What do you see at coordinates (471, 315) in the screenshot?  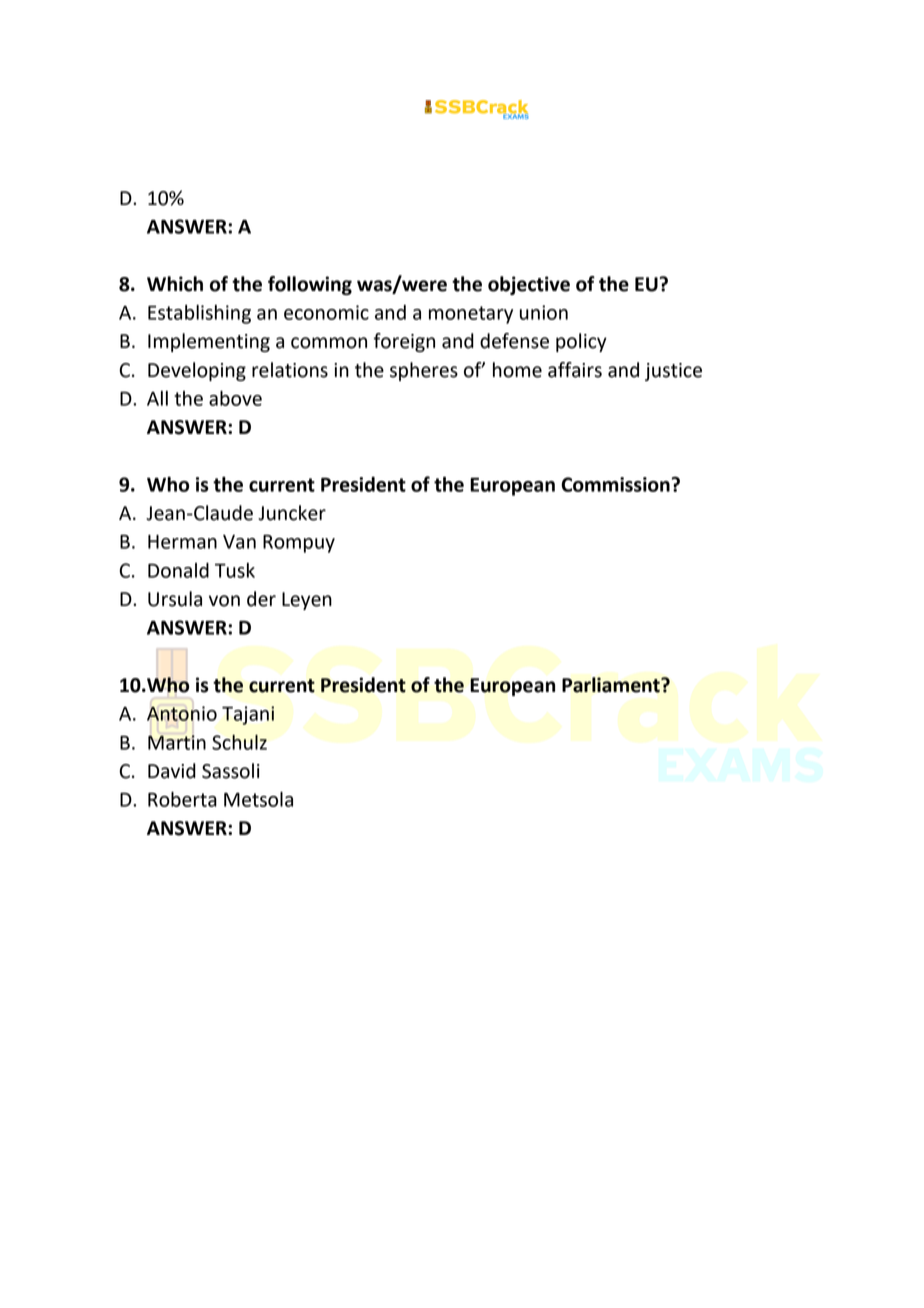 I see `monetary` at bounding box center [471, 315].
